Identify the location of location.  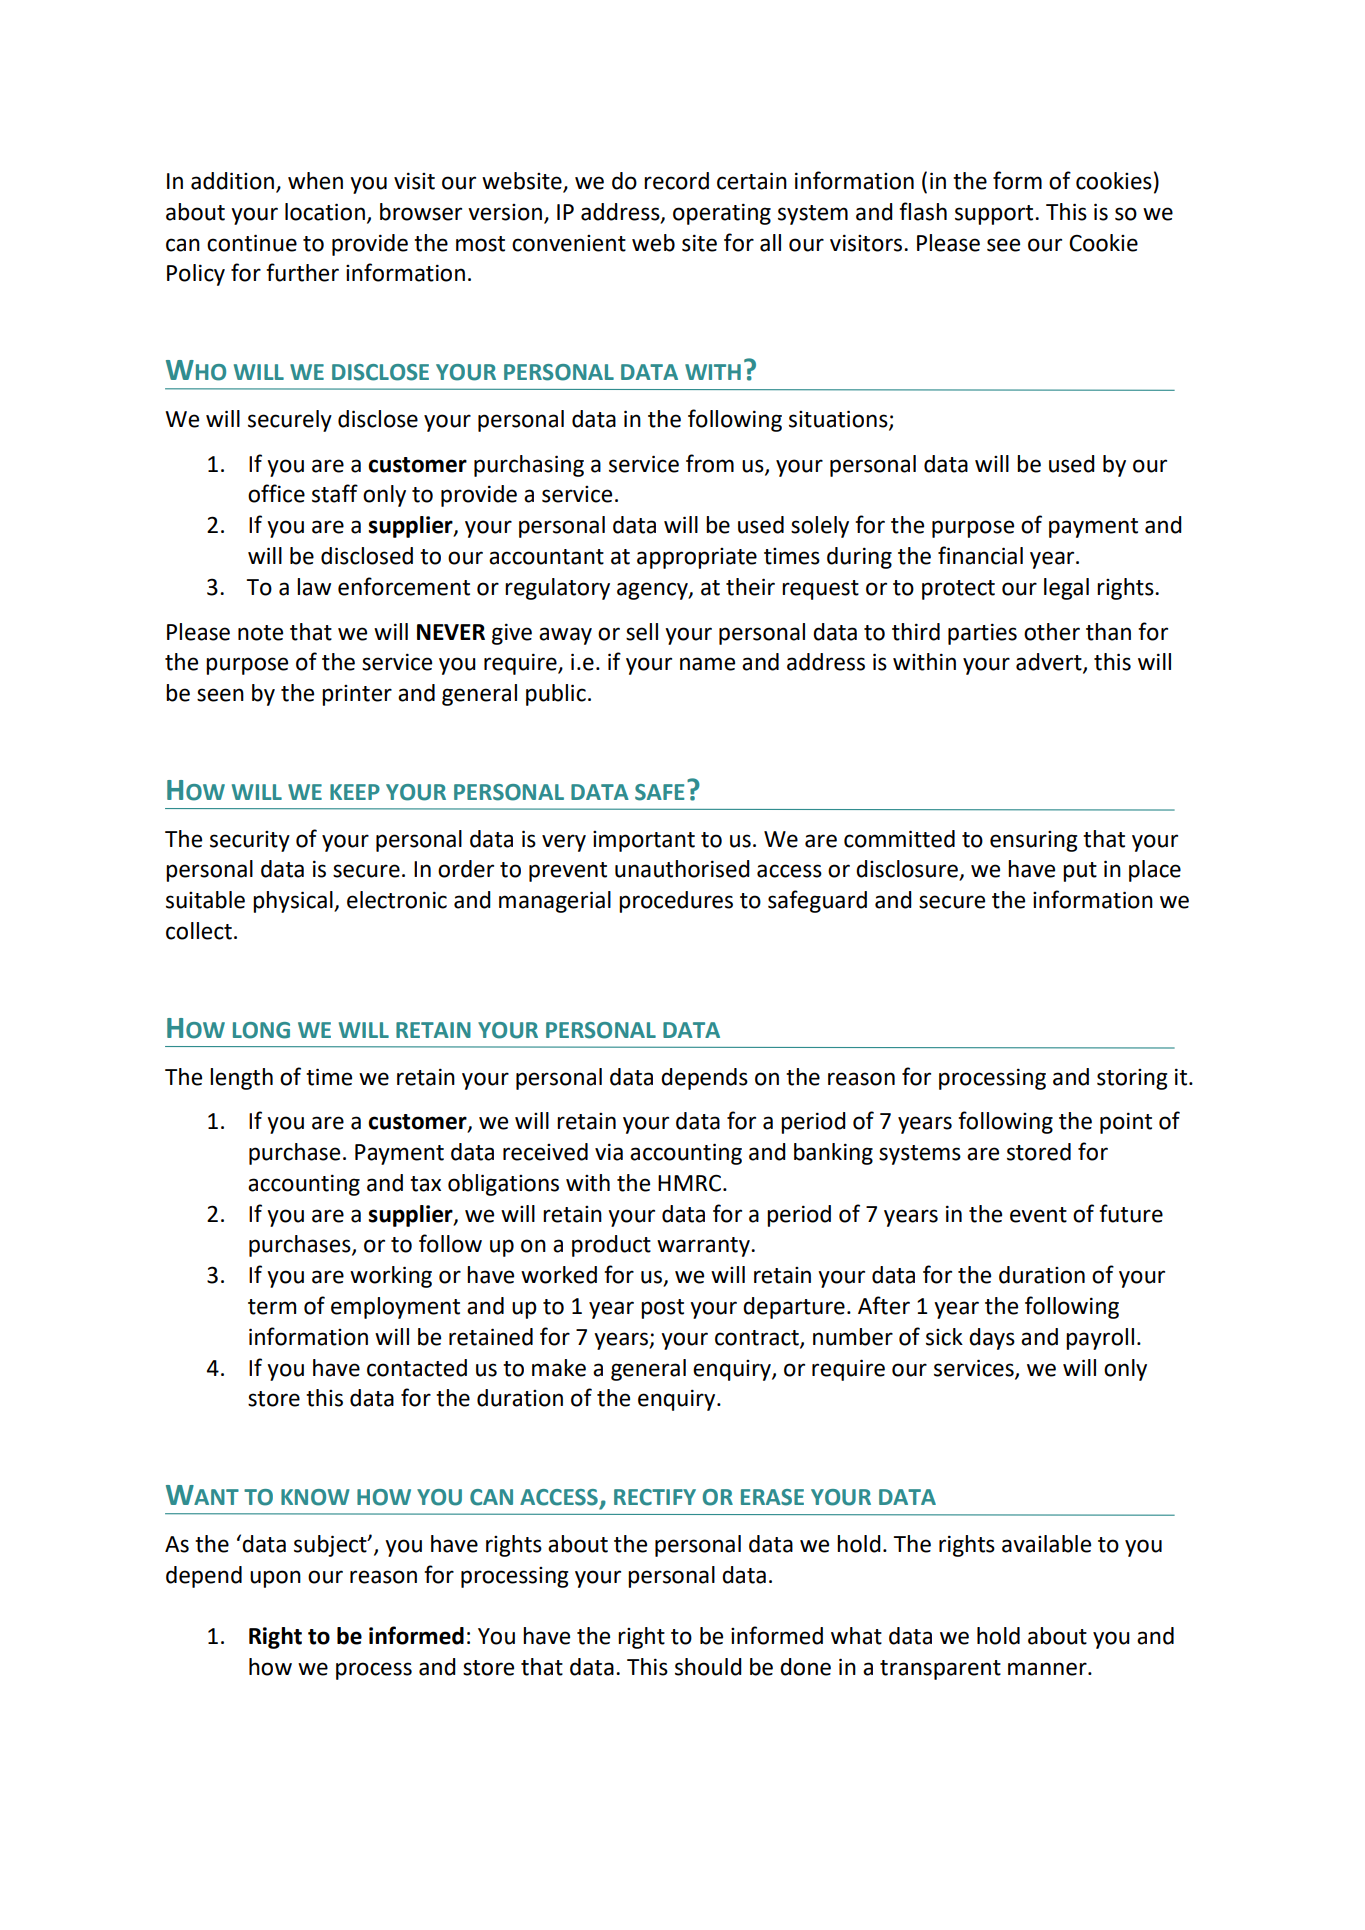
(325, 212).
